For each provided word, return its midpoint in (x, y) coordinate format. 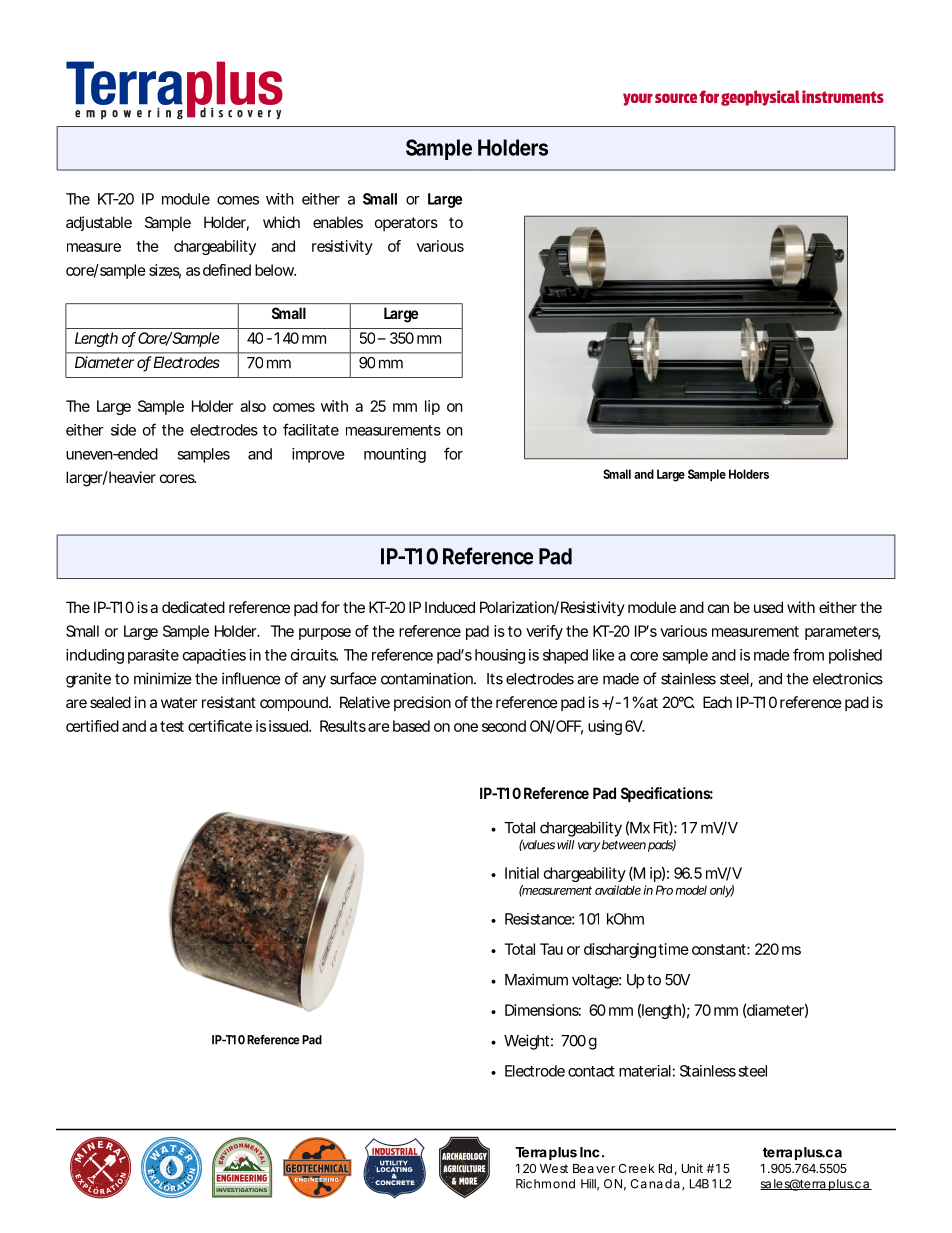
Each (717, 702)
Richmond (545, 1184)
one (466, 727)
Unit (692, 1168)
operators (406, 224)
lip (432, 407)
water (179, 702)
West (554, 1168)
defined (227, 270)
